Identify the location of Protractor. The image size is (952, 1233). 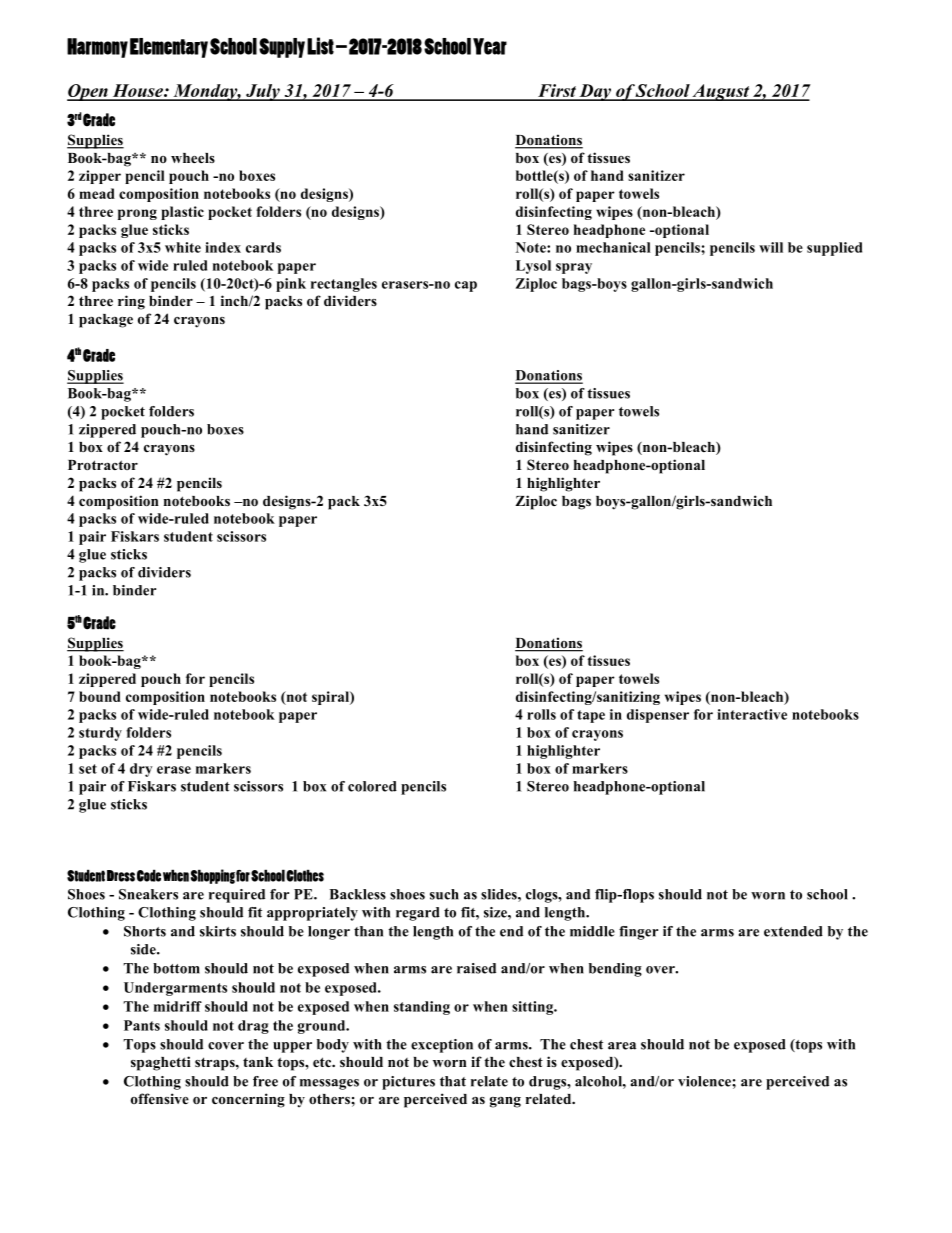
(103, 465).
